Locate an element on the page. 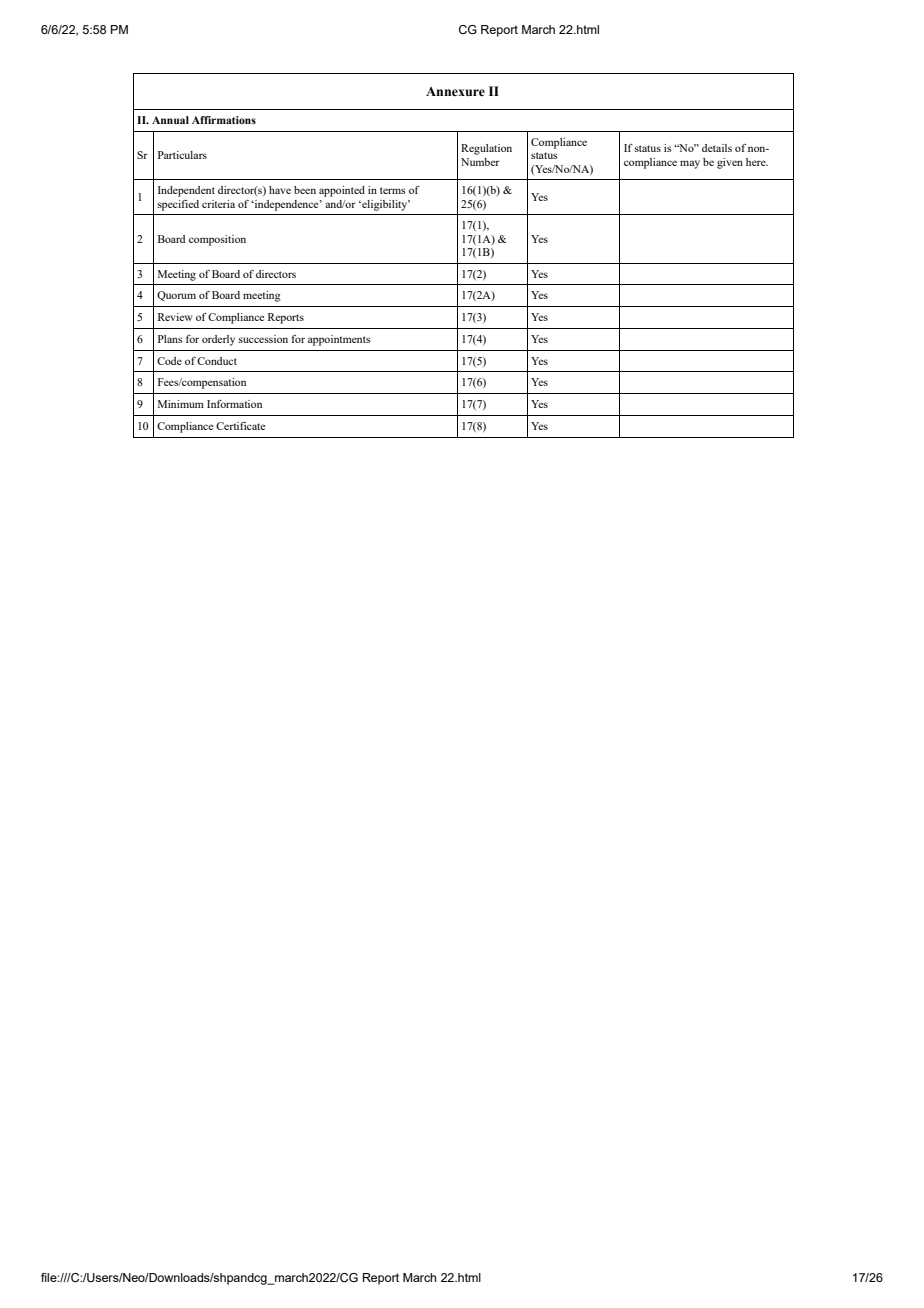 This page has width=924, height=1308. Quorum is located at coordinates (176, 296).
